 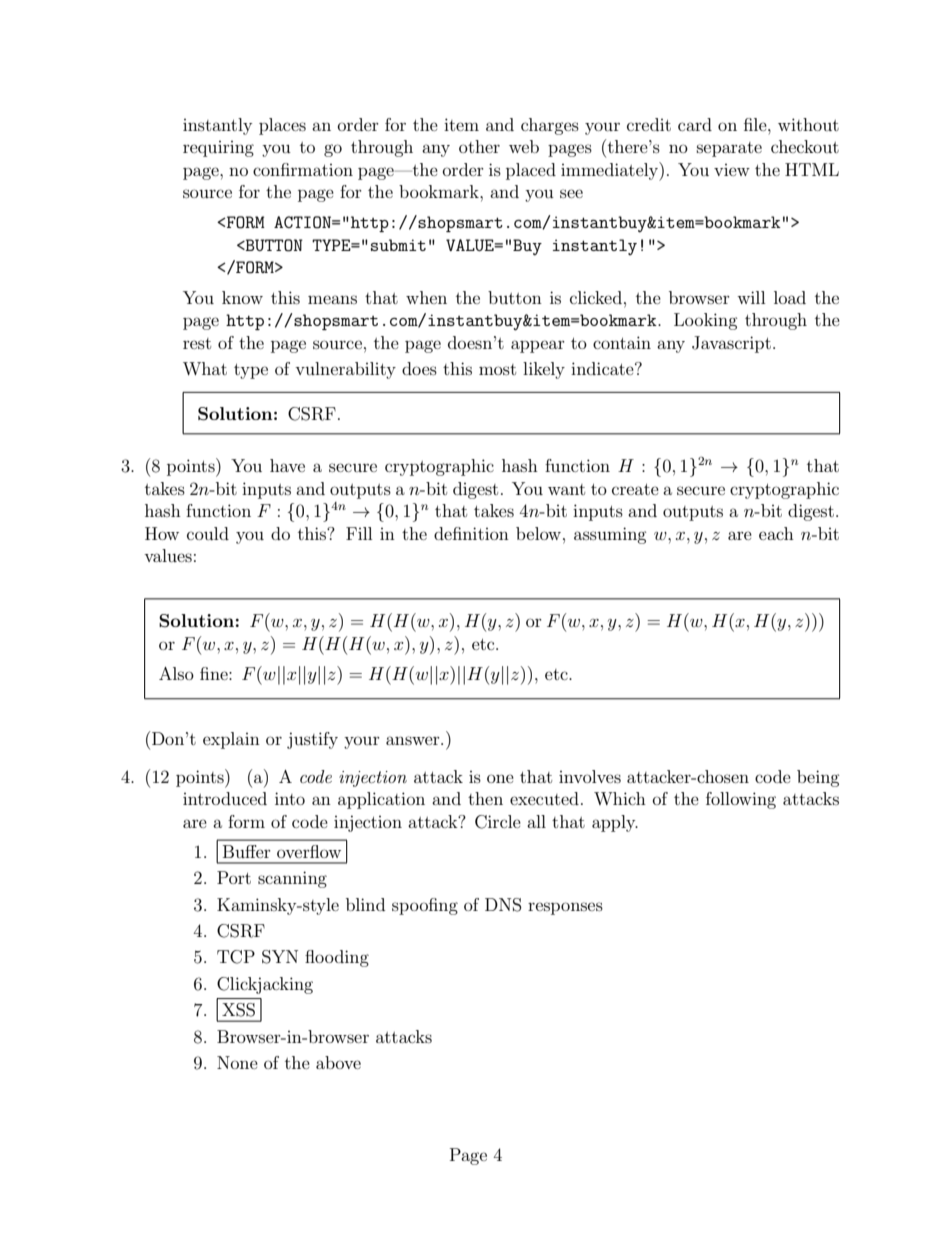 I want to click on requiring, so click(x=218, y=149).
